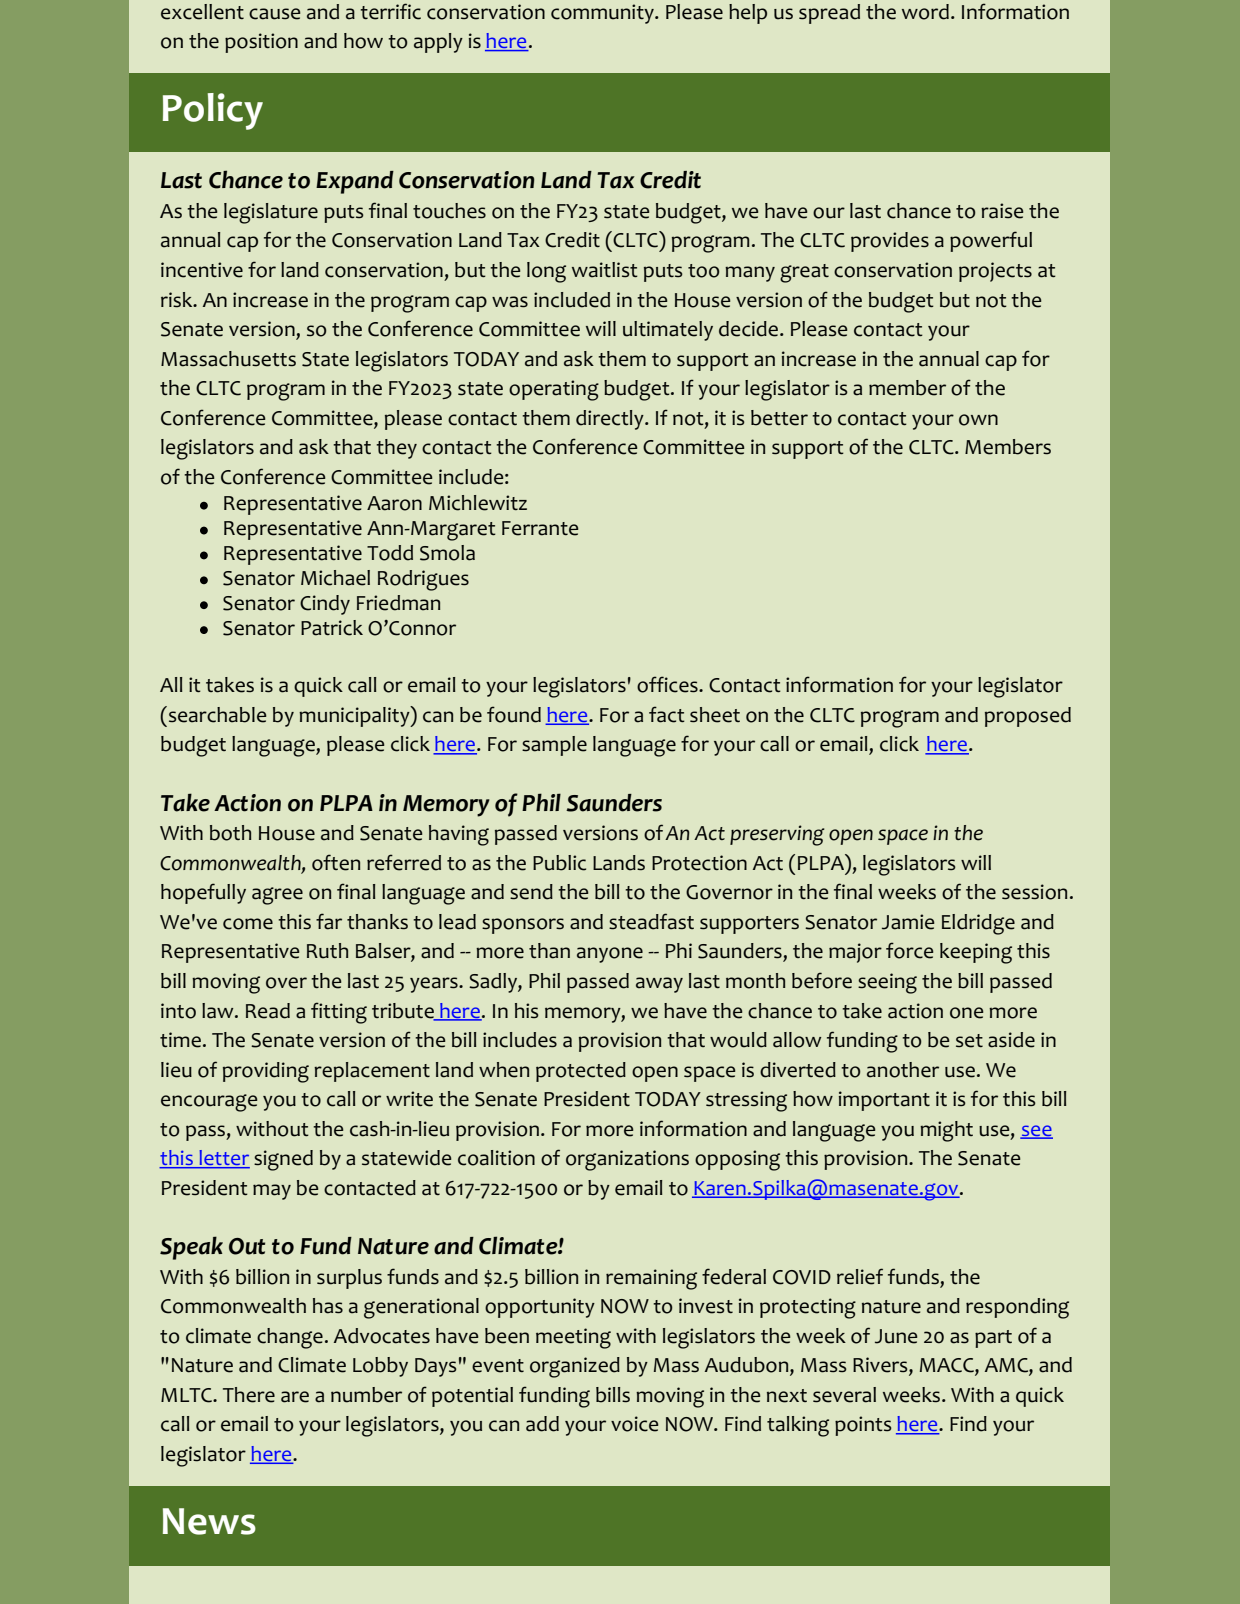 The image size is (1240, 1604). I want to click on sample, so click(554, 746).
